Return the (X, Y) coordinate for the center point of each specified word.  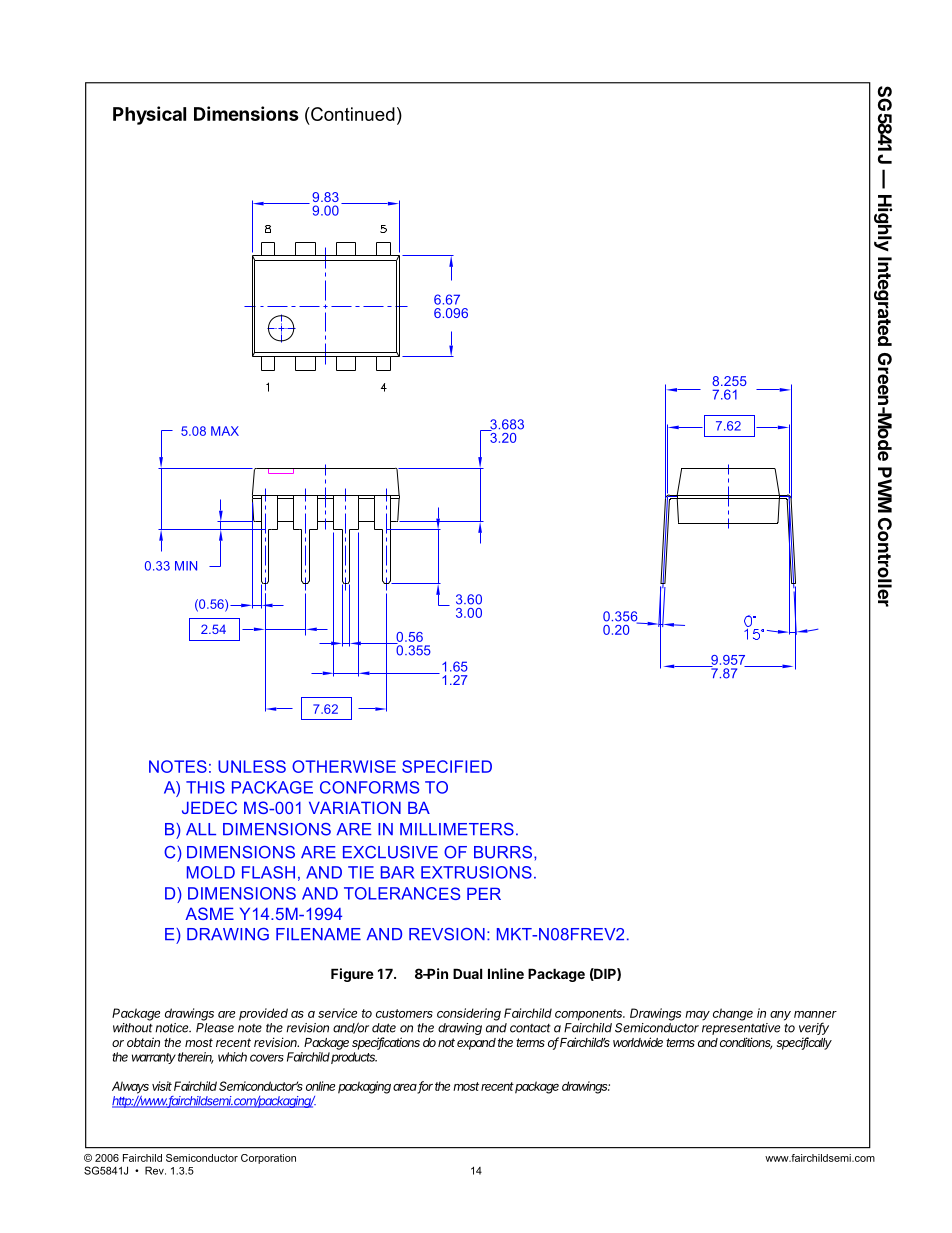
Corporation (268, 1159)
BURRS (504, 852)
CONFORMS (369, 787)
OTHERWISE (344, 766)
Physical (149, 115)
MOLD (211, 872)
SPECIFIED (447, 766)
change (733, 1014)
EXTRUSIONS (476, 872)
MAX (225, 431)
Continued (352, 114)
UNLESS (252, 766)
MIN (186, 566)
